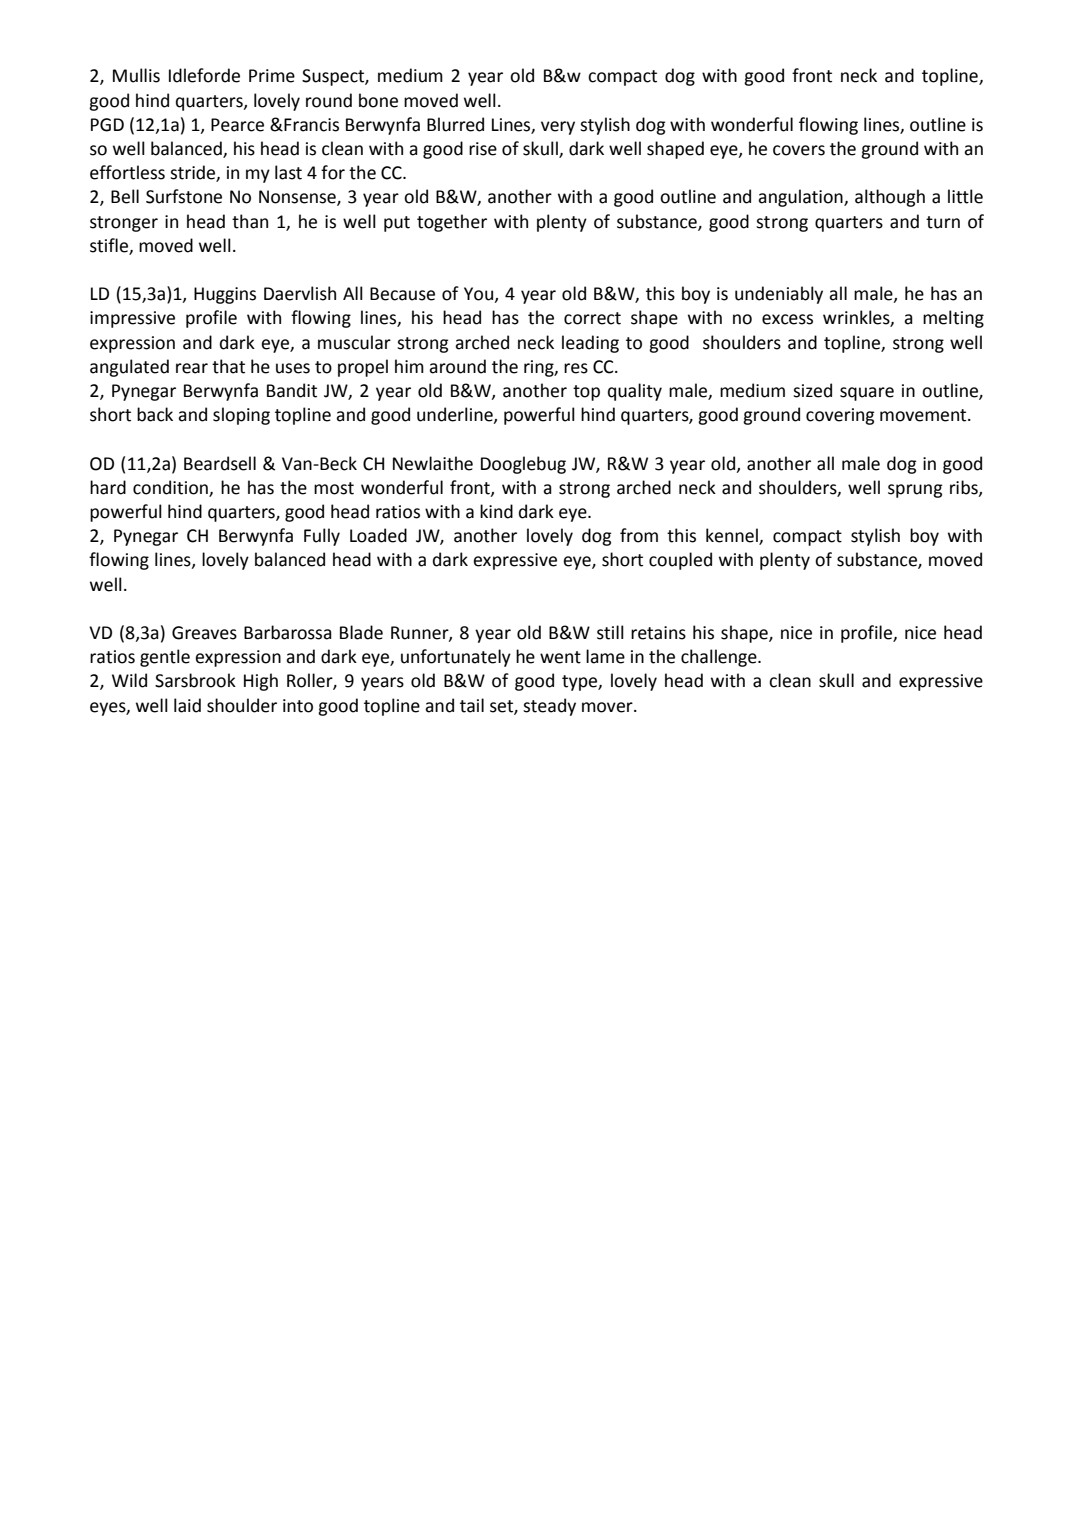 Image resolution: width=1073 pixels, height=1517 pixels. What do you see at coordinates (799, 150) in the page?
I see `covers` at bounding box center [799, 150].
